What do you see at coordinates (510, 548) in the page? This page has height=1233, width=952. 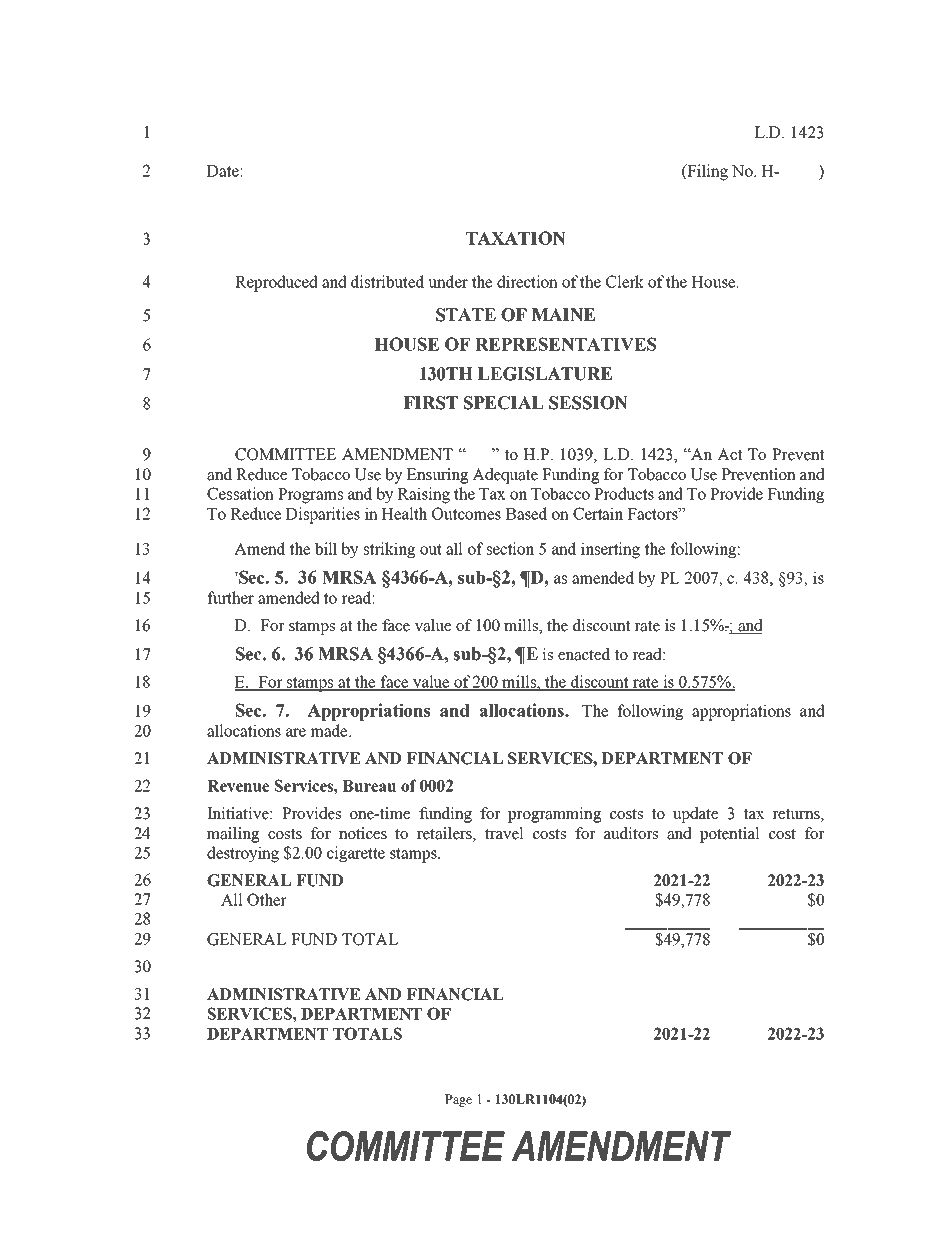 I see `section` at bounding box center [510, 548].
